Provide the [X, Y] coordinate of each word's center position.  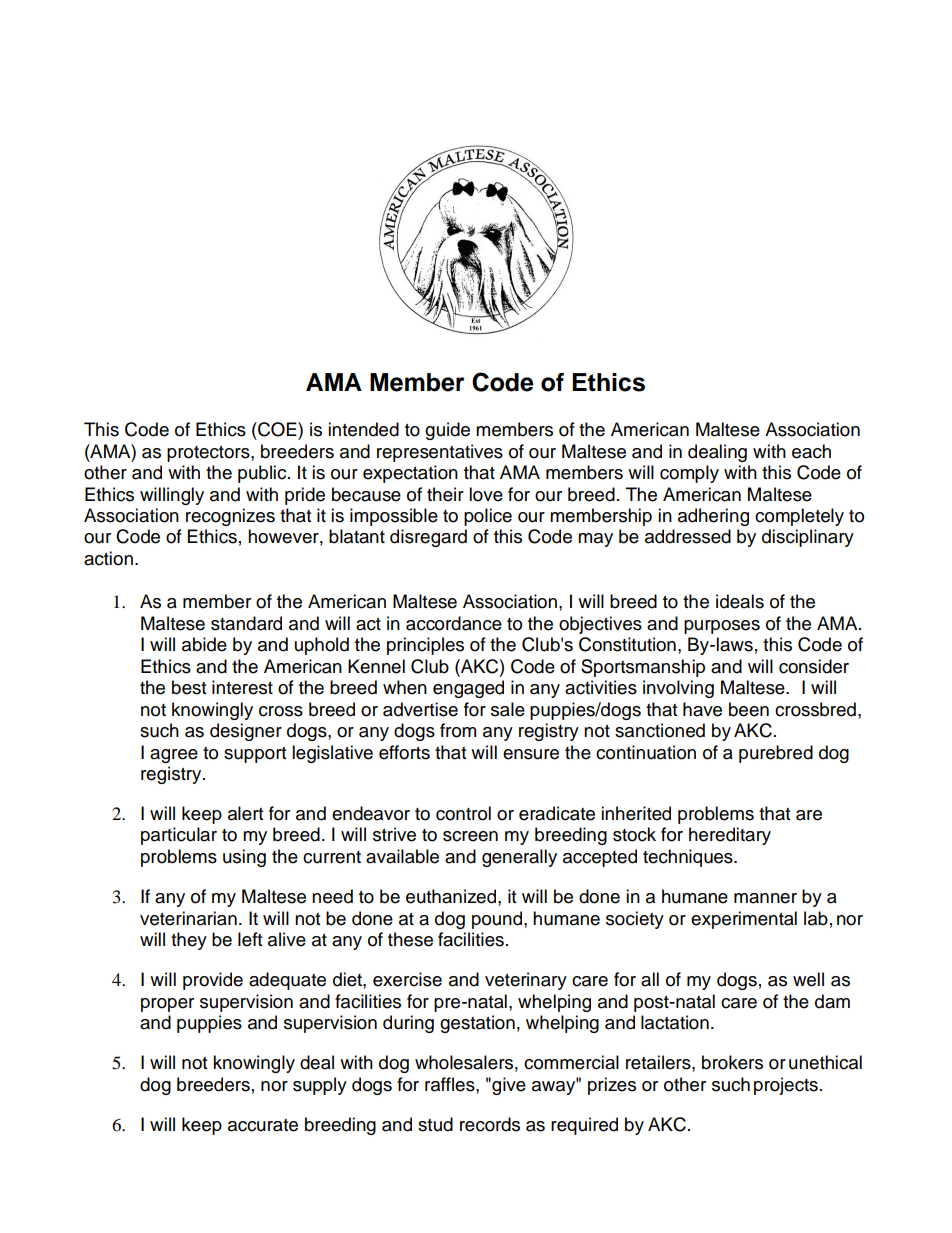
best [189, 687]
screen [470, 836]
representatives [440, 453]
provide [213, 981]
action [108, 558]
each [811, 451]
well [808, 979]
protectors [209, 454]
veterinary [526, 981]
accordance [454, 623]
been [749, 709]
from [458, 730]
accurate [263, 1125]
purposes [722, 627]
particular [179, 836]
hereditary [730, 836]
